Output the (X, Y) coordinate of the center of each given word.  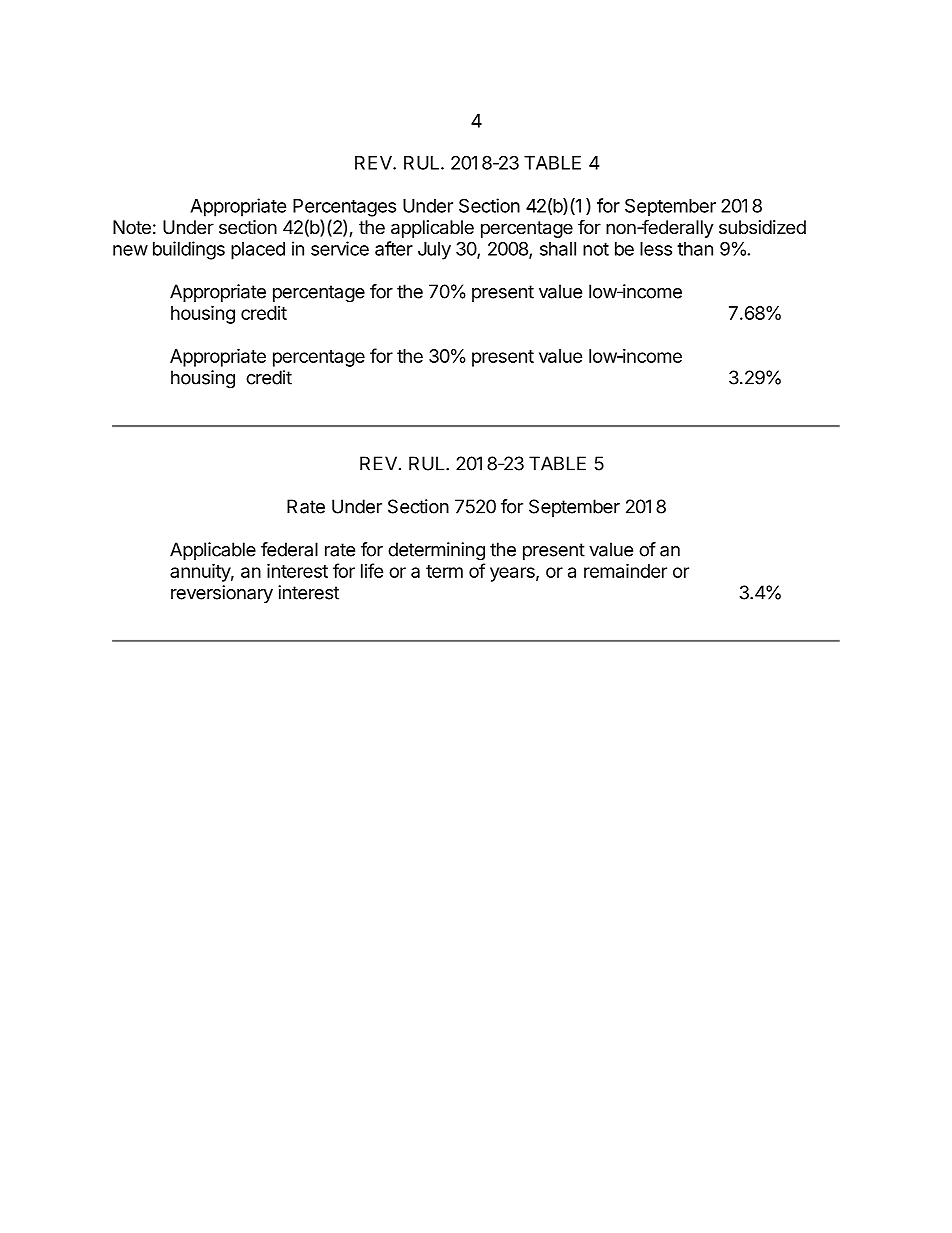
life (372, 570)
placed (258, 251)
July (434, 251)
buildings (189, 250)
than (695, 249)
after (394, 248)
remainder (625, 570)
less (656, 249)
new (130, 250)
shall (558, 249)
